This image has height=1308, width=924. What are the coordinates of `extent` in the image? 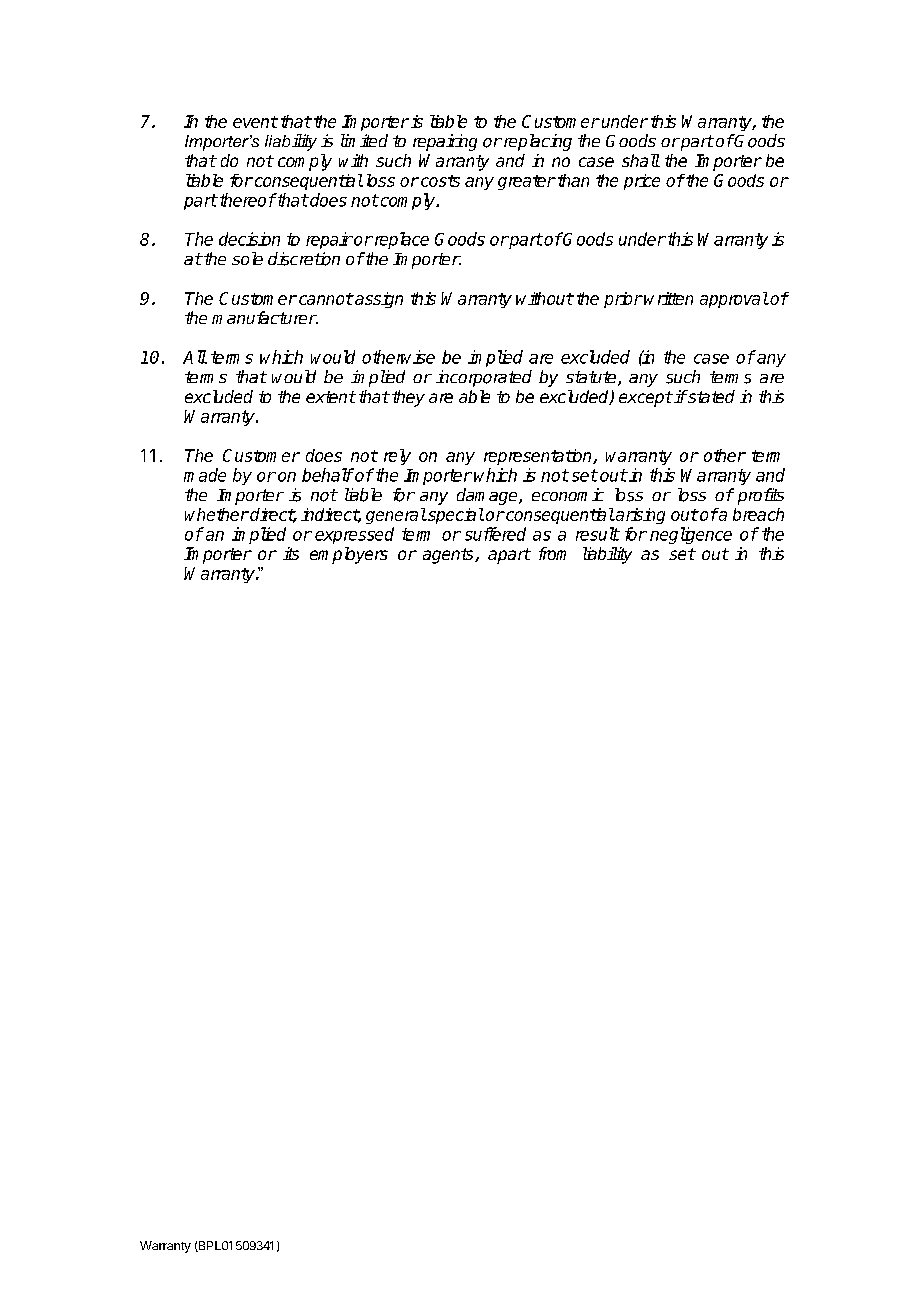 It's located at (331, 397).
